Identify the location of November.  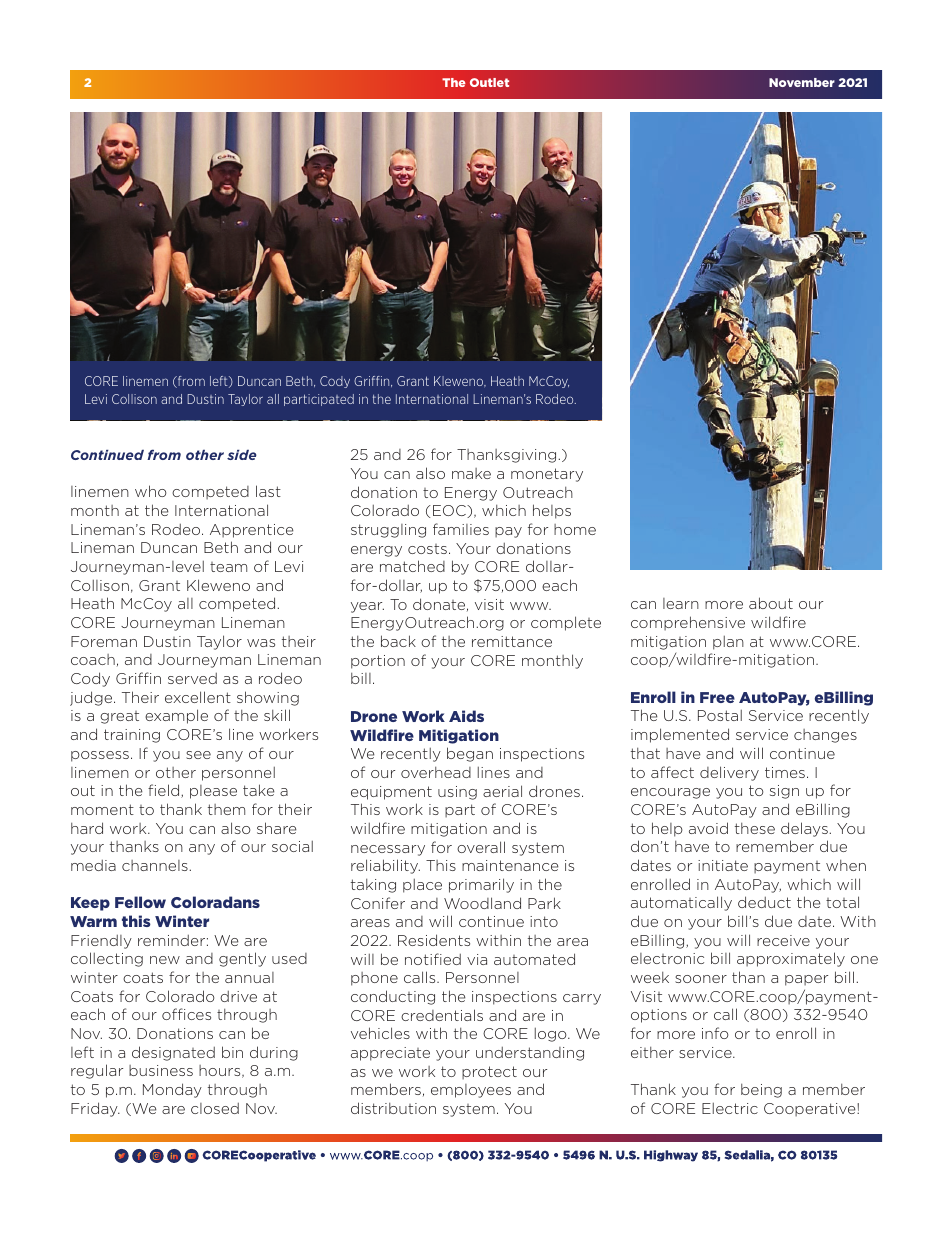
(802, 82).
